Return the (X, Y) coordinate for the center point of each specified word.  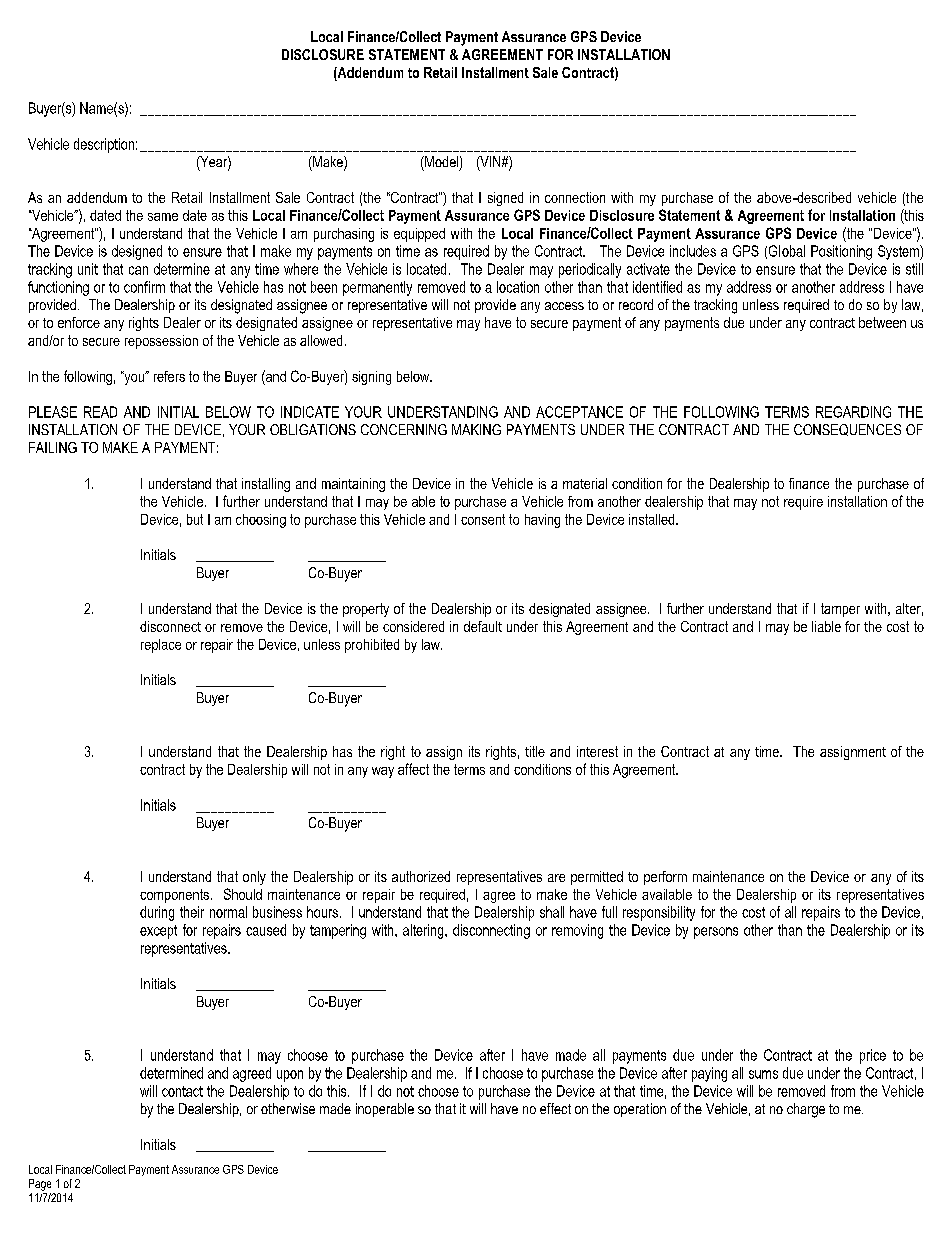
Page (40, 1185)
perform (665, 878)
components (174, 896)
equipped (419, 235)
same (163, 217)
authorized (421, 876)
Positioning (841, 252)
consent (483, 519)
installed (653, 519)
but (195, 519)
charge (806, 1110)
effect (555, 1108)
